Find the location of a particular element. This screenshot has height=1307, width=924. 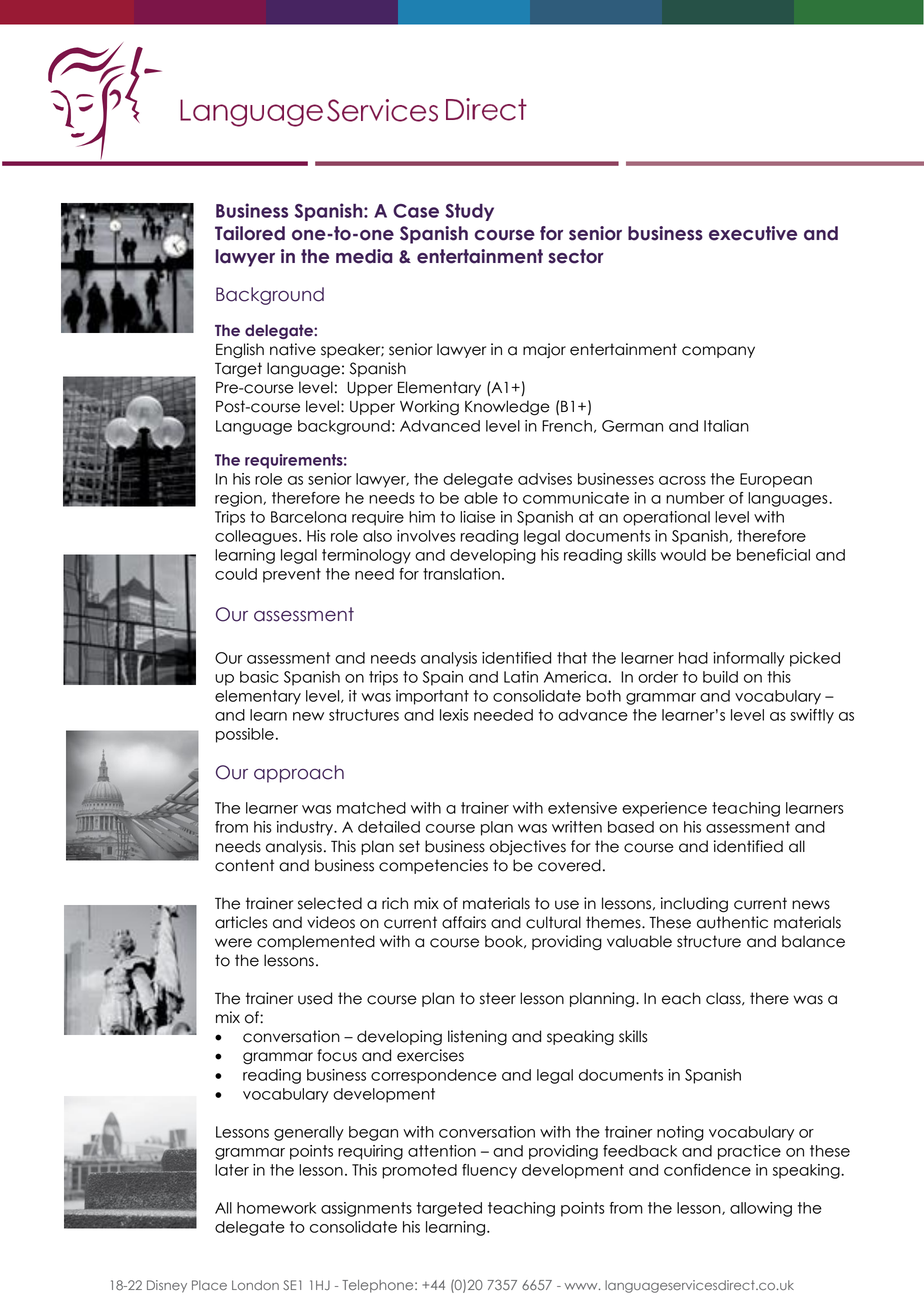

steer is located at coordinates (498, 998).
